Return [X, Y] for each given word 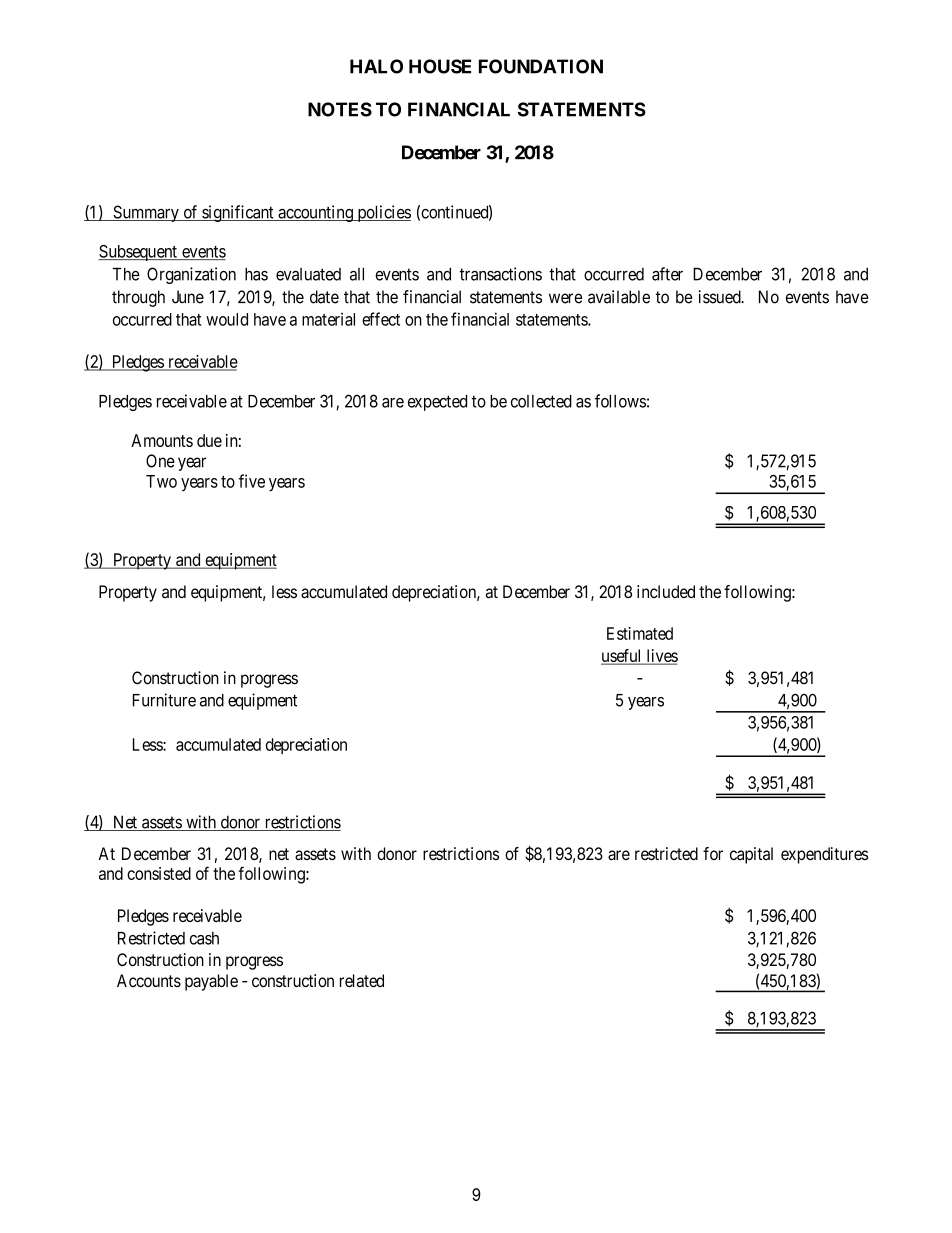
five [251, 481]
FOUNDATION [541, 66]
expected [437, 403]
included [666, 591]
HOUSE [440, 66]
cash [204, 938]
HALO [376, 66]
